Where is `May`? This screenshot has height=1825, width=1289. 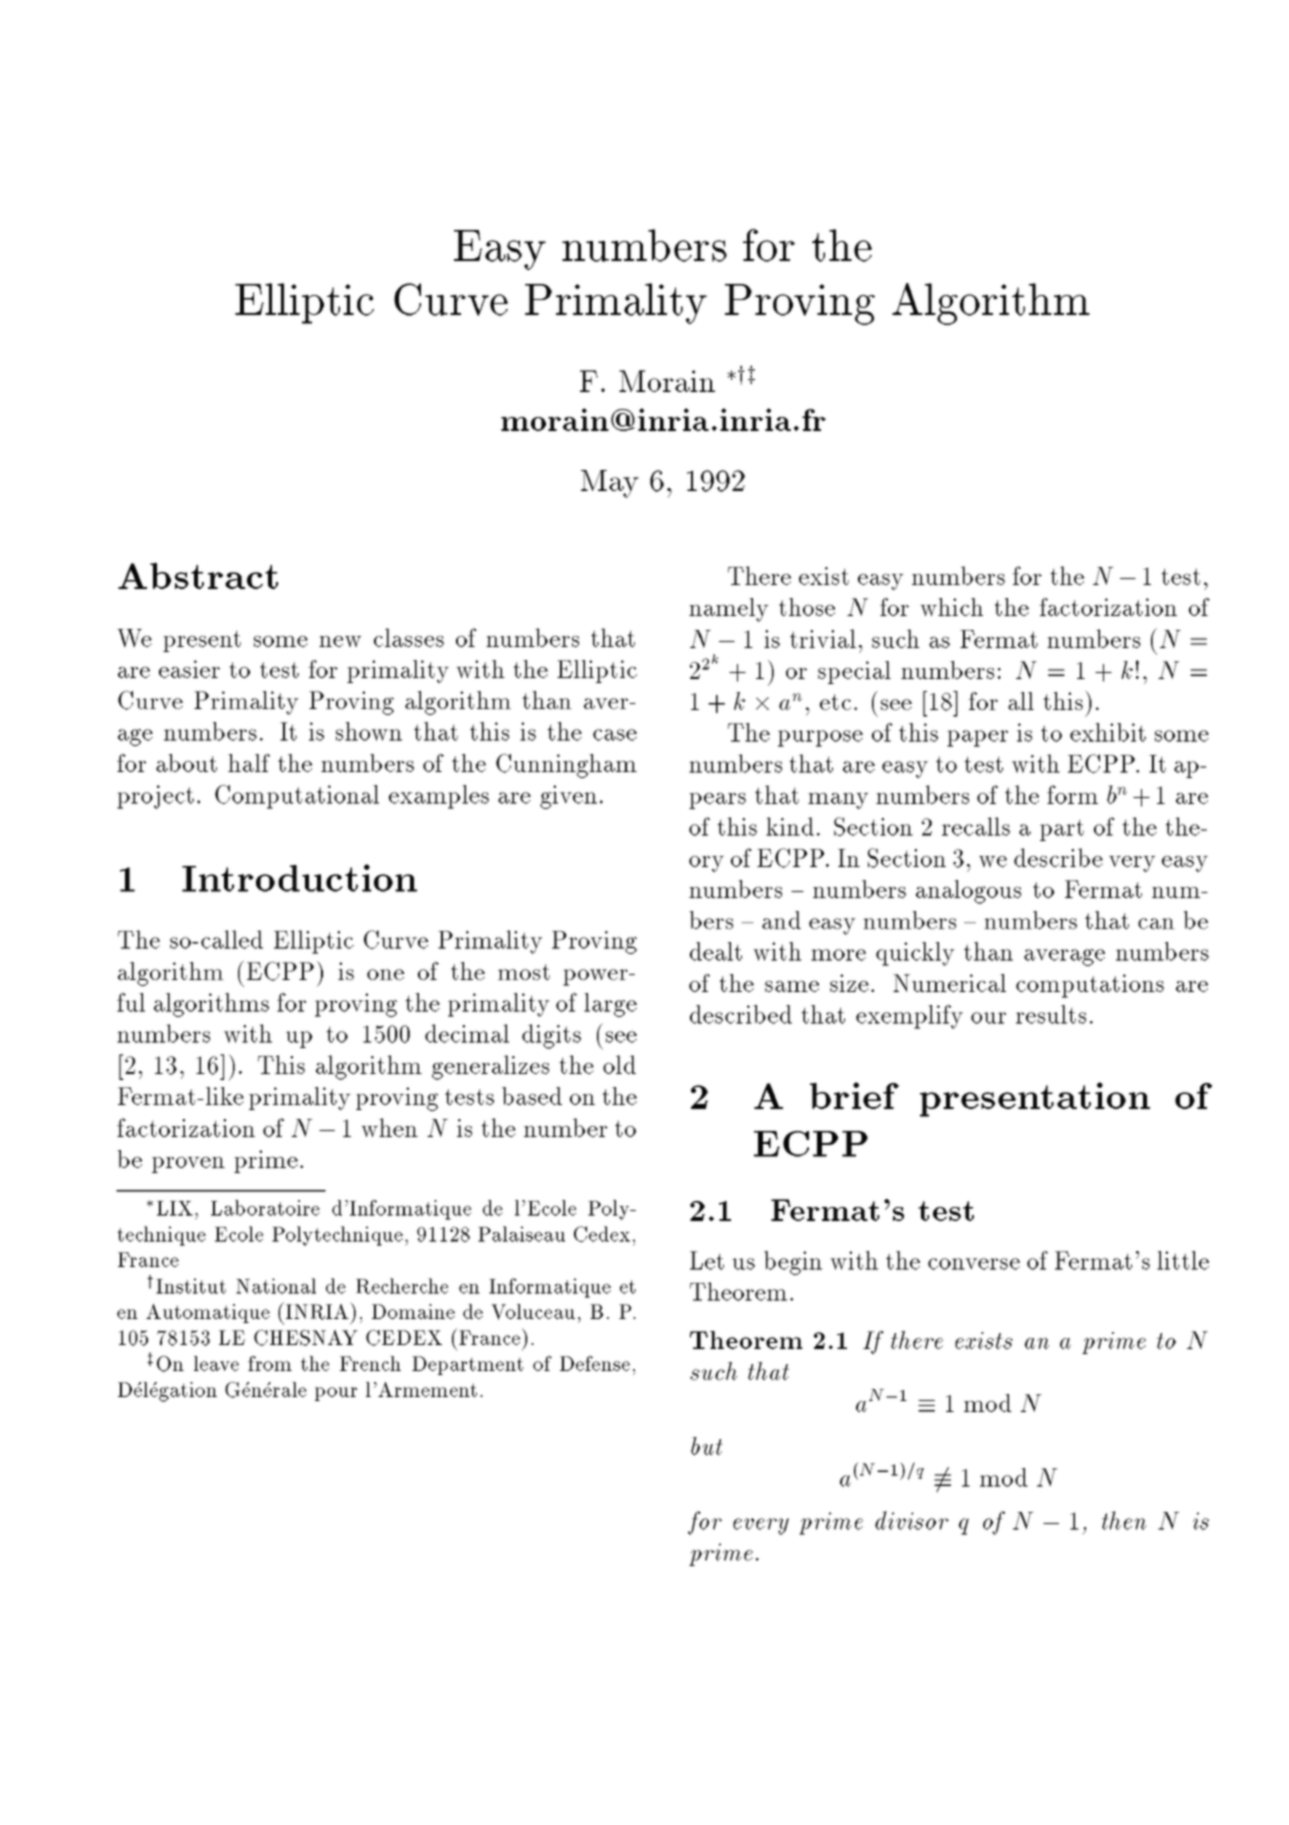
May is located at coordinates (610, 484).
